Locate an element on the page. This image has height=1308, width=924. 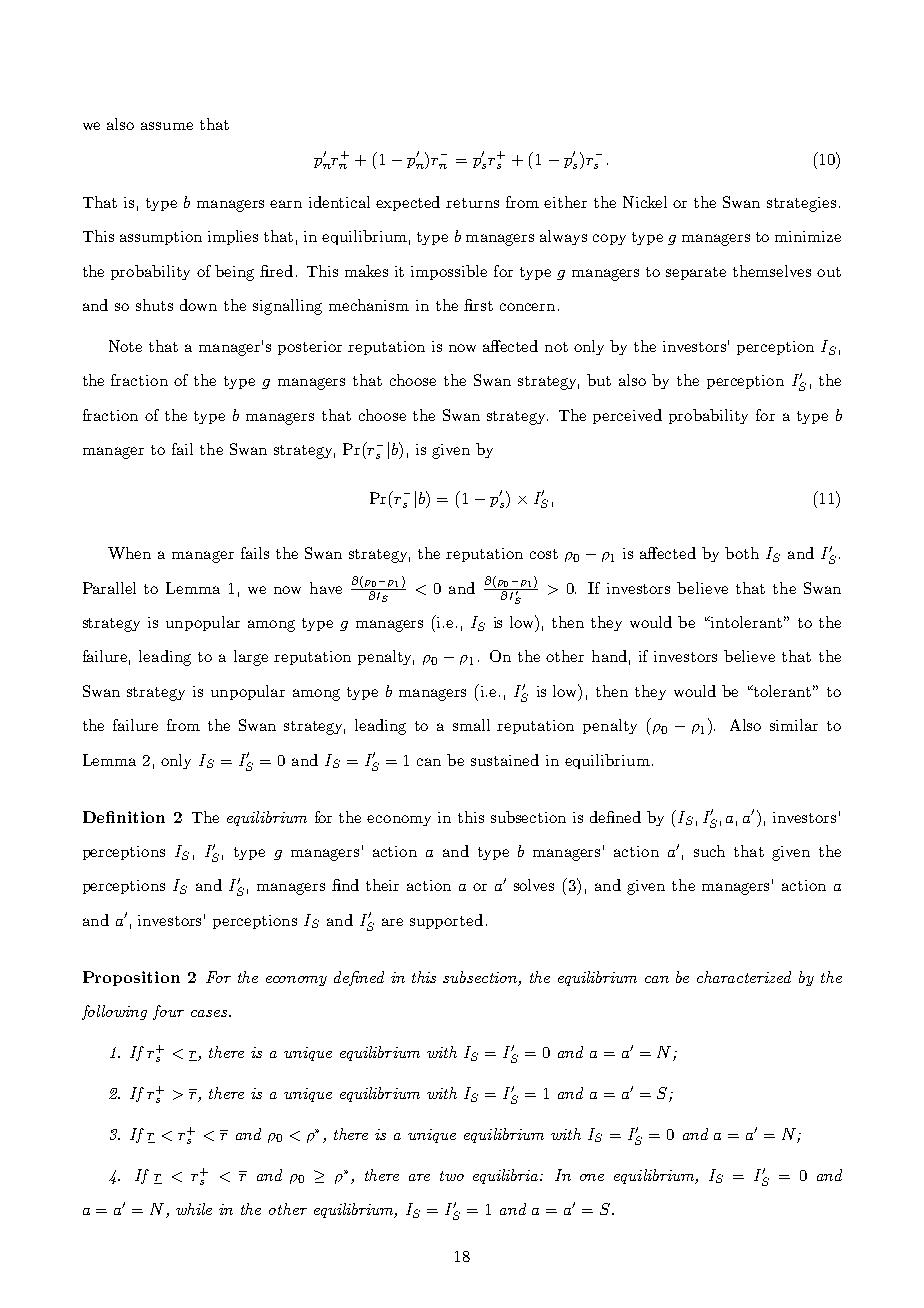
assume is located at coordinates (167, 126).
